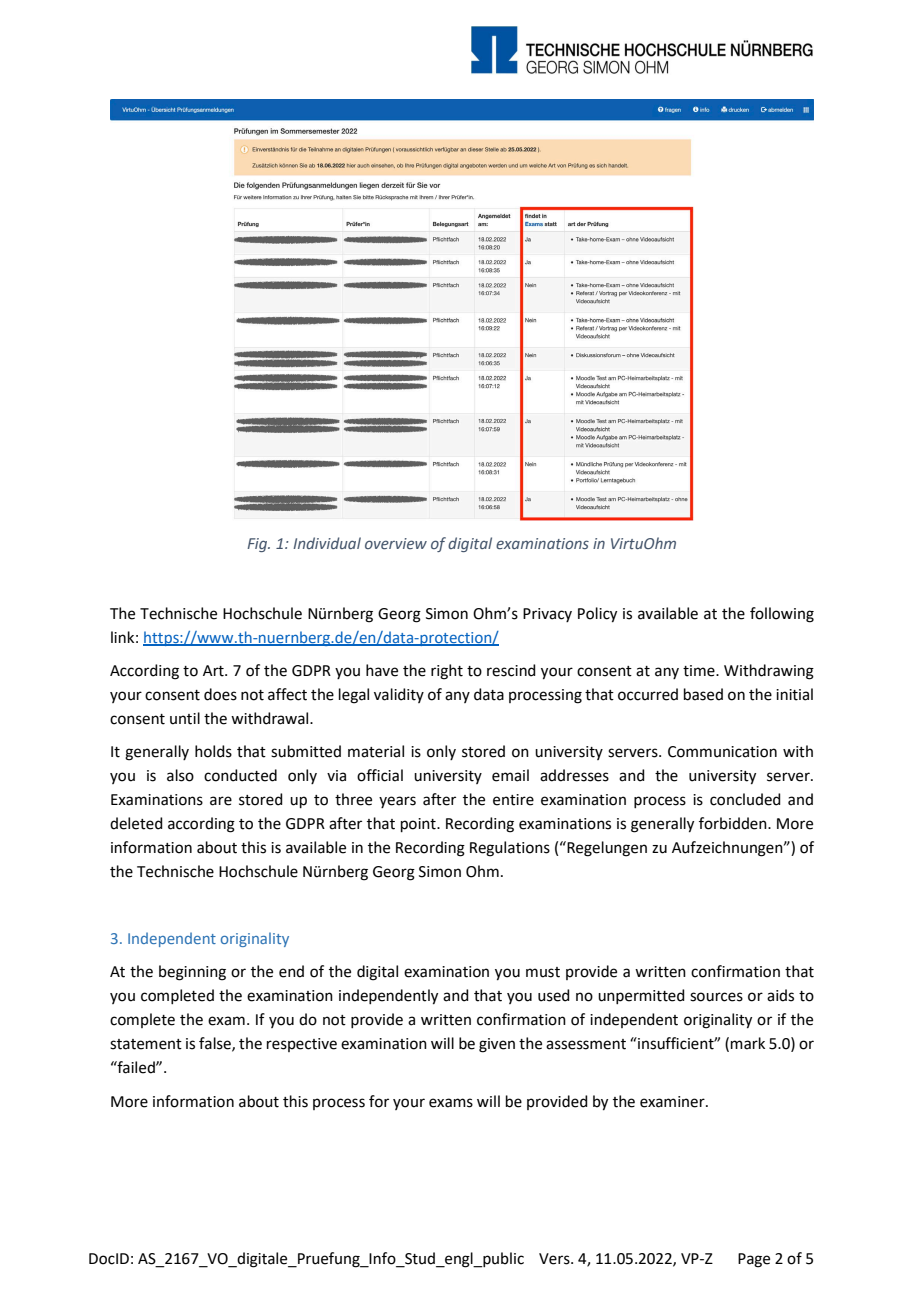 The image size is (924, 1308). Describe the element at coordinates (146, 1044) in the screenshot. I see `statement` at that location.
